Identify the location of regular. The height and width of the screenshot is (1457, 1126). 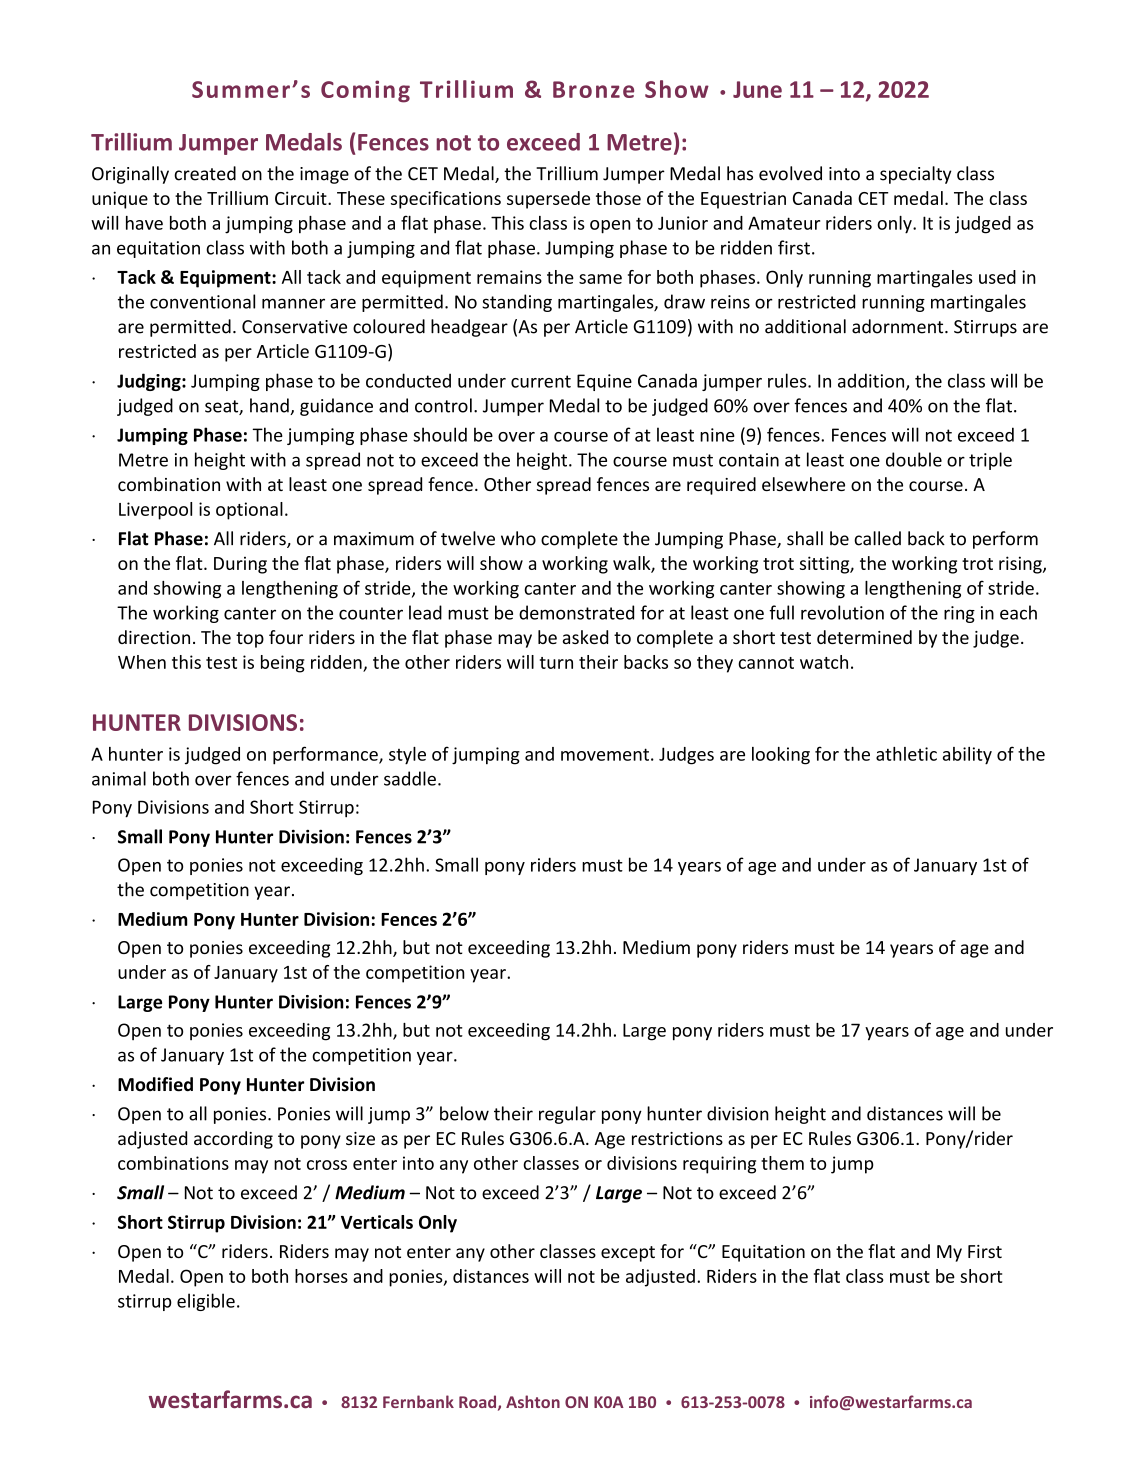
(567, 1115).
